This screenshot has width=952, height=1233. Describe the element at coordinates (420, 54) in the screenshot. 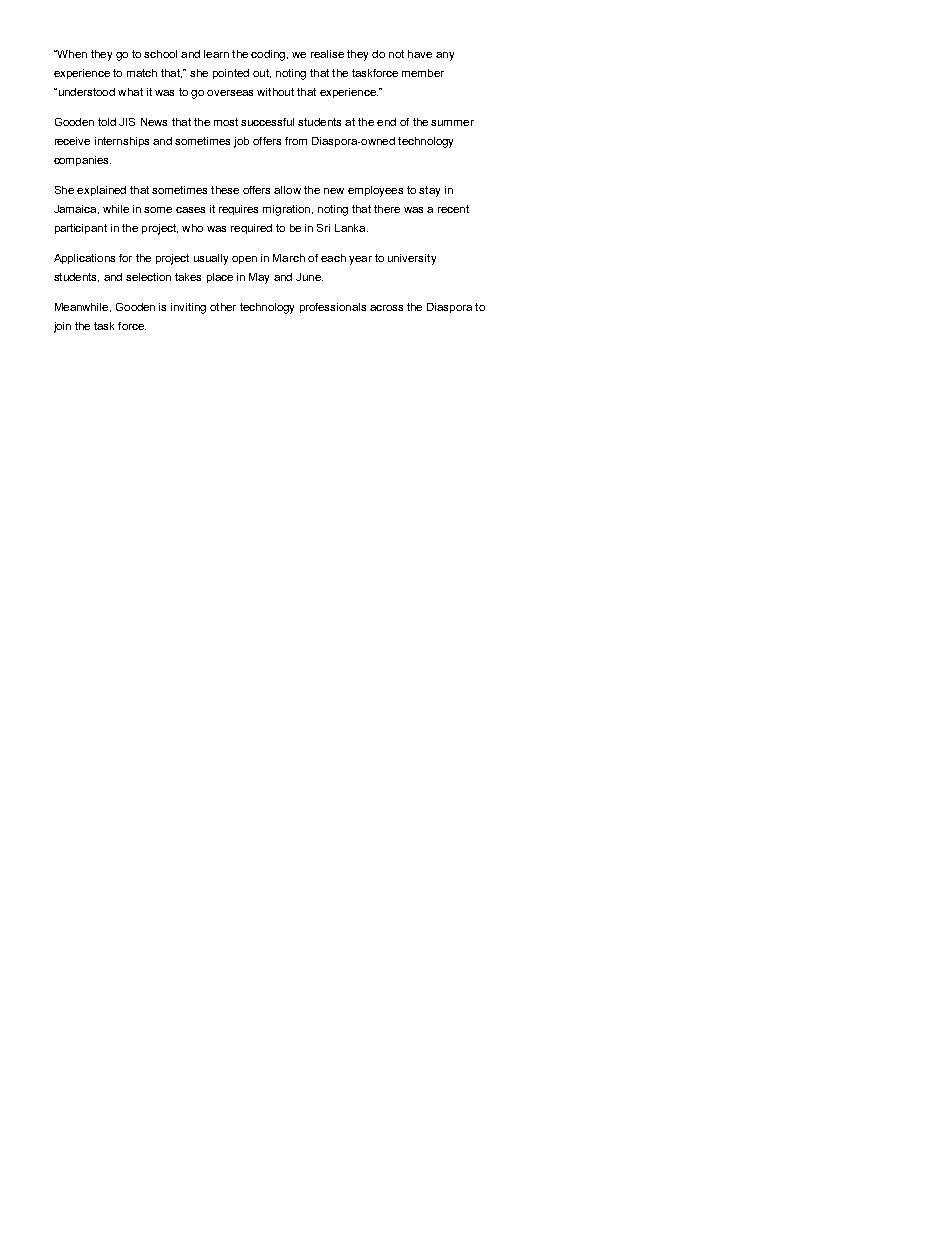

I see `have` at that location.
